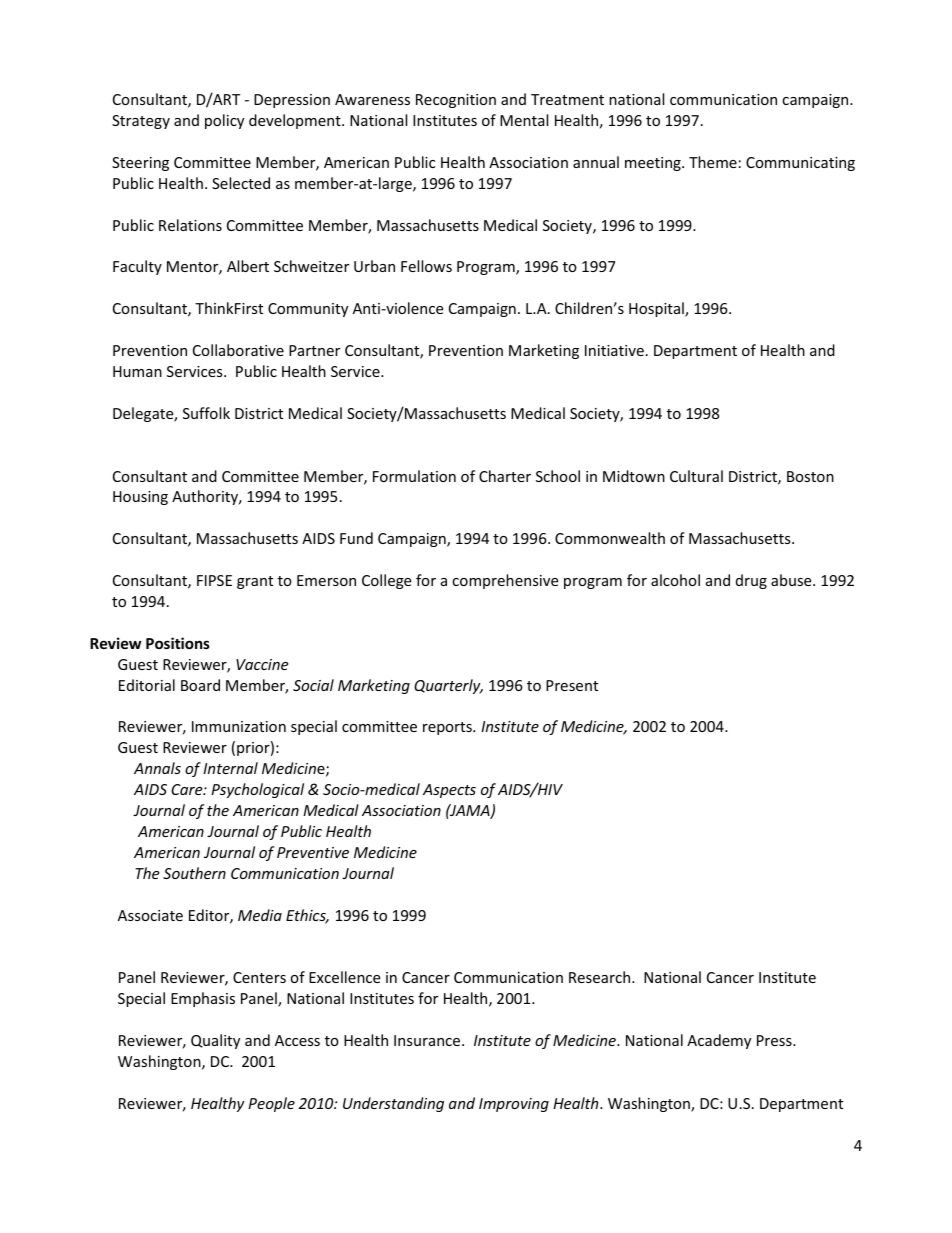 Image resolution: width=952 pixels, height=1233 pixels. Describe the element at coordinates (713, 162) in the image. I see `Theme` at that location.
